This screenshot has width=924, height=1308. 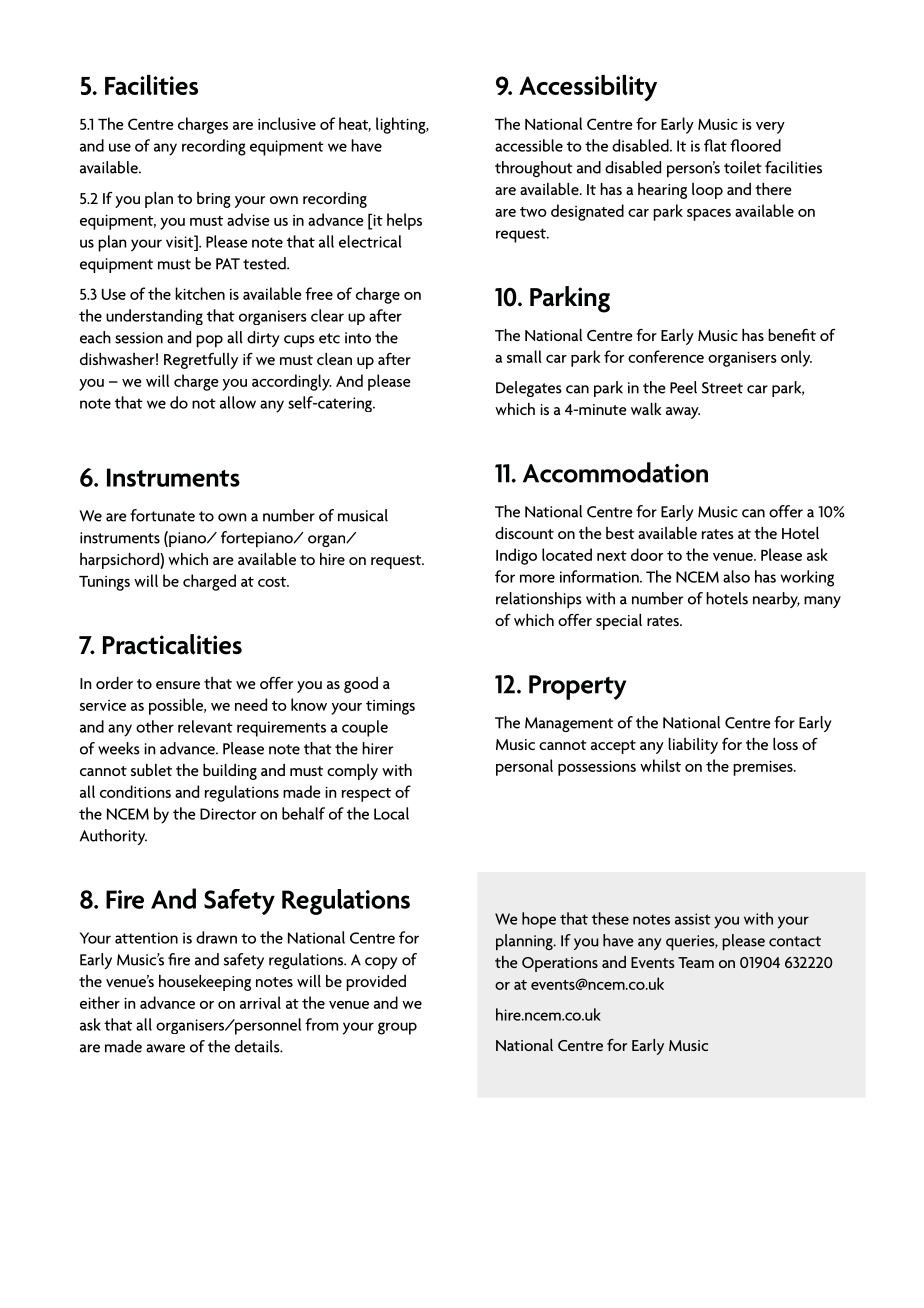 What do you see at coordinates (287, 123) in the screenshot?
I see `inclusive` at bounding box center [287, 123].
